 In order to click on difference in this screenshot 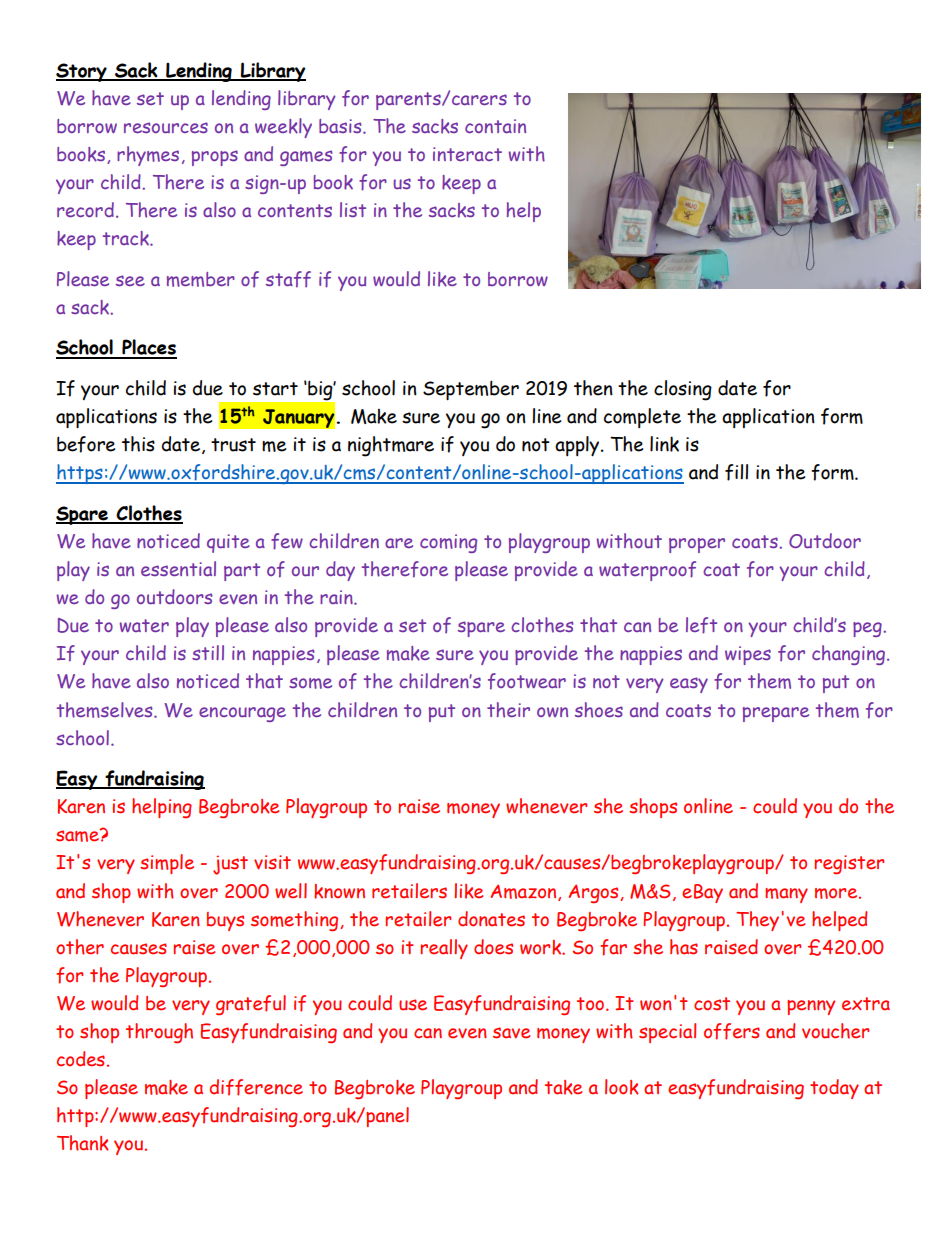, I will do `click(256, 1087)`.
